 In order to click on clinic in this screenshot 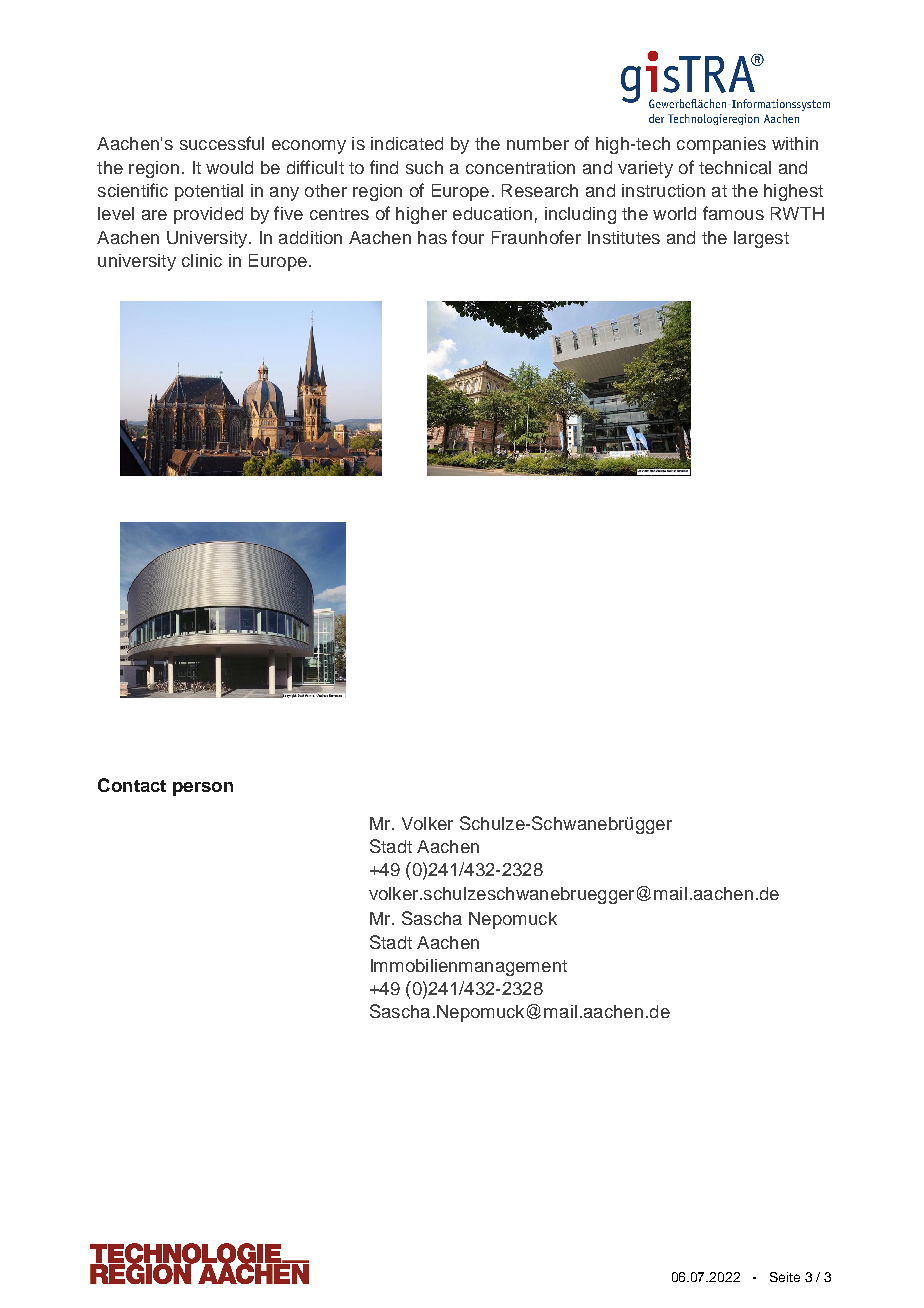, I will do `click(202, 260)`.
